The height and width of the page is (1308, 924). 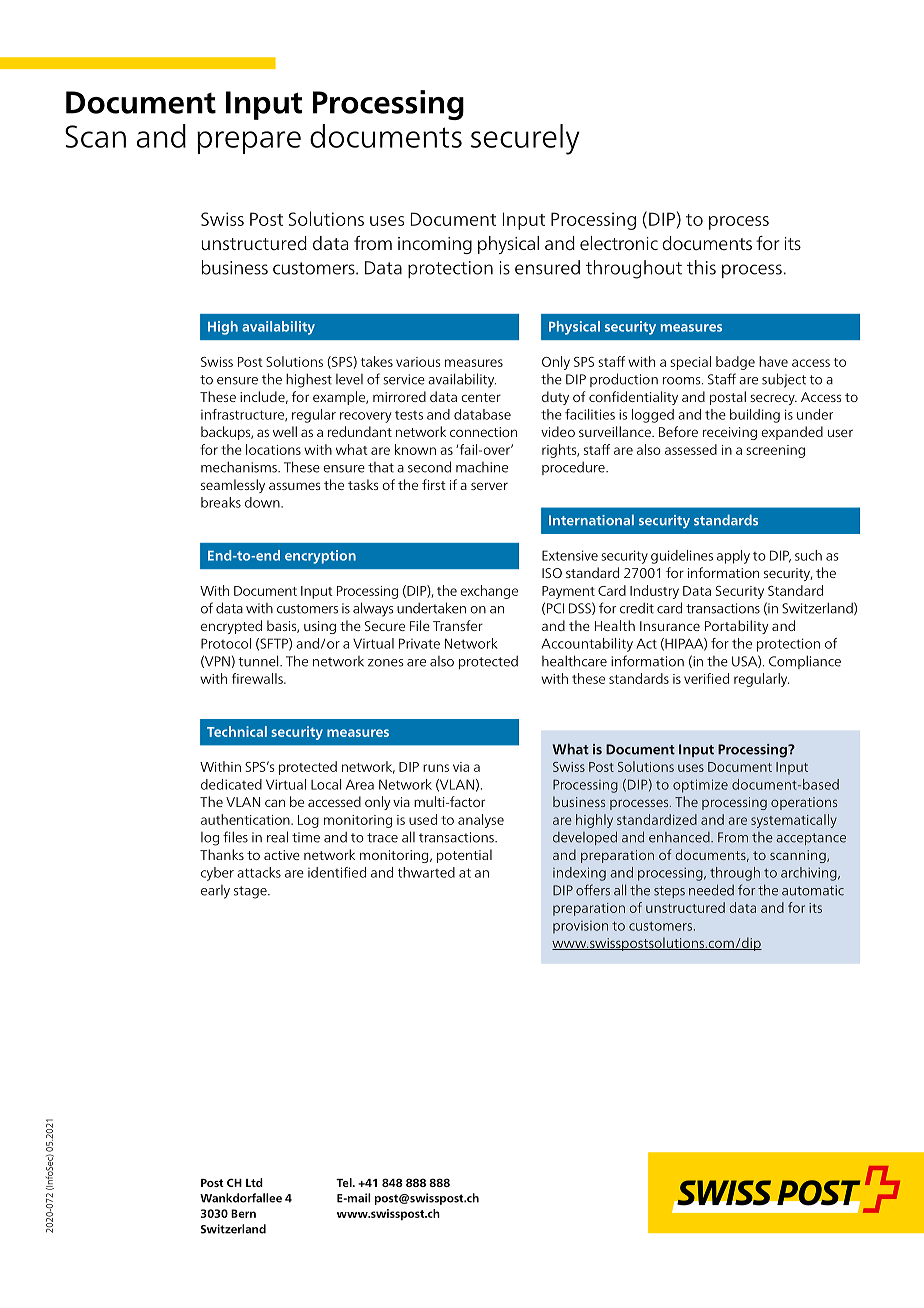 What do you see at coordinates (619, 243) in the page?
I see `electronic` at bounding box center [619, 243].
